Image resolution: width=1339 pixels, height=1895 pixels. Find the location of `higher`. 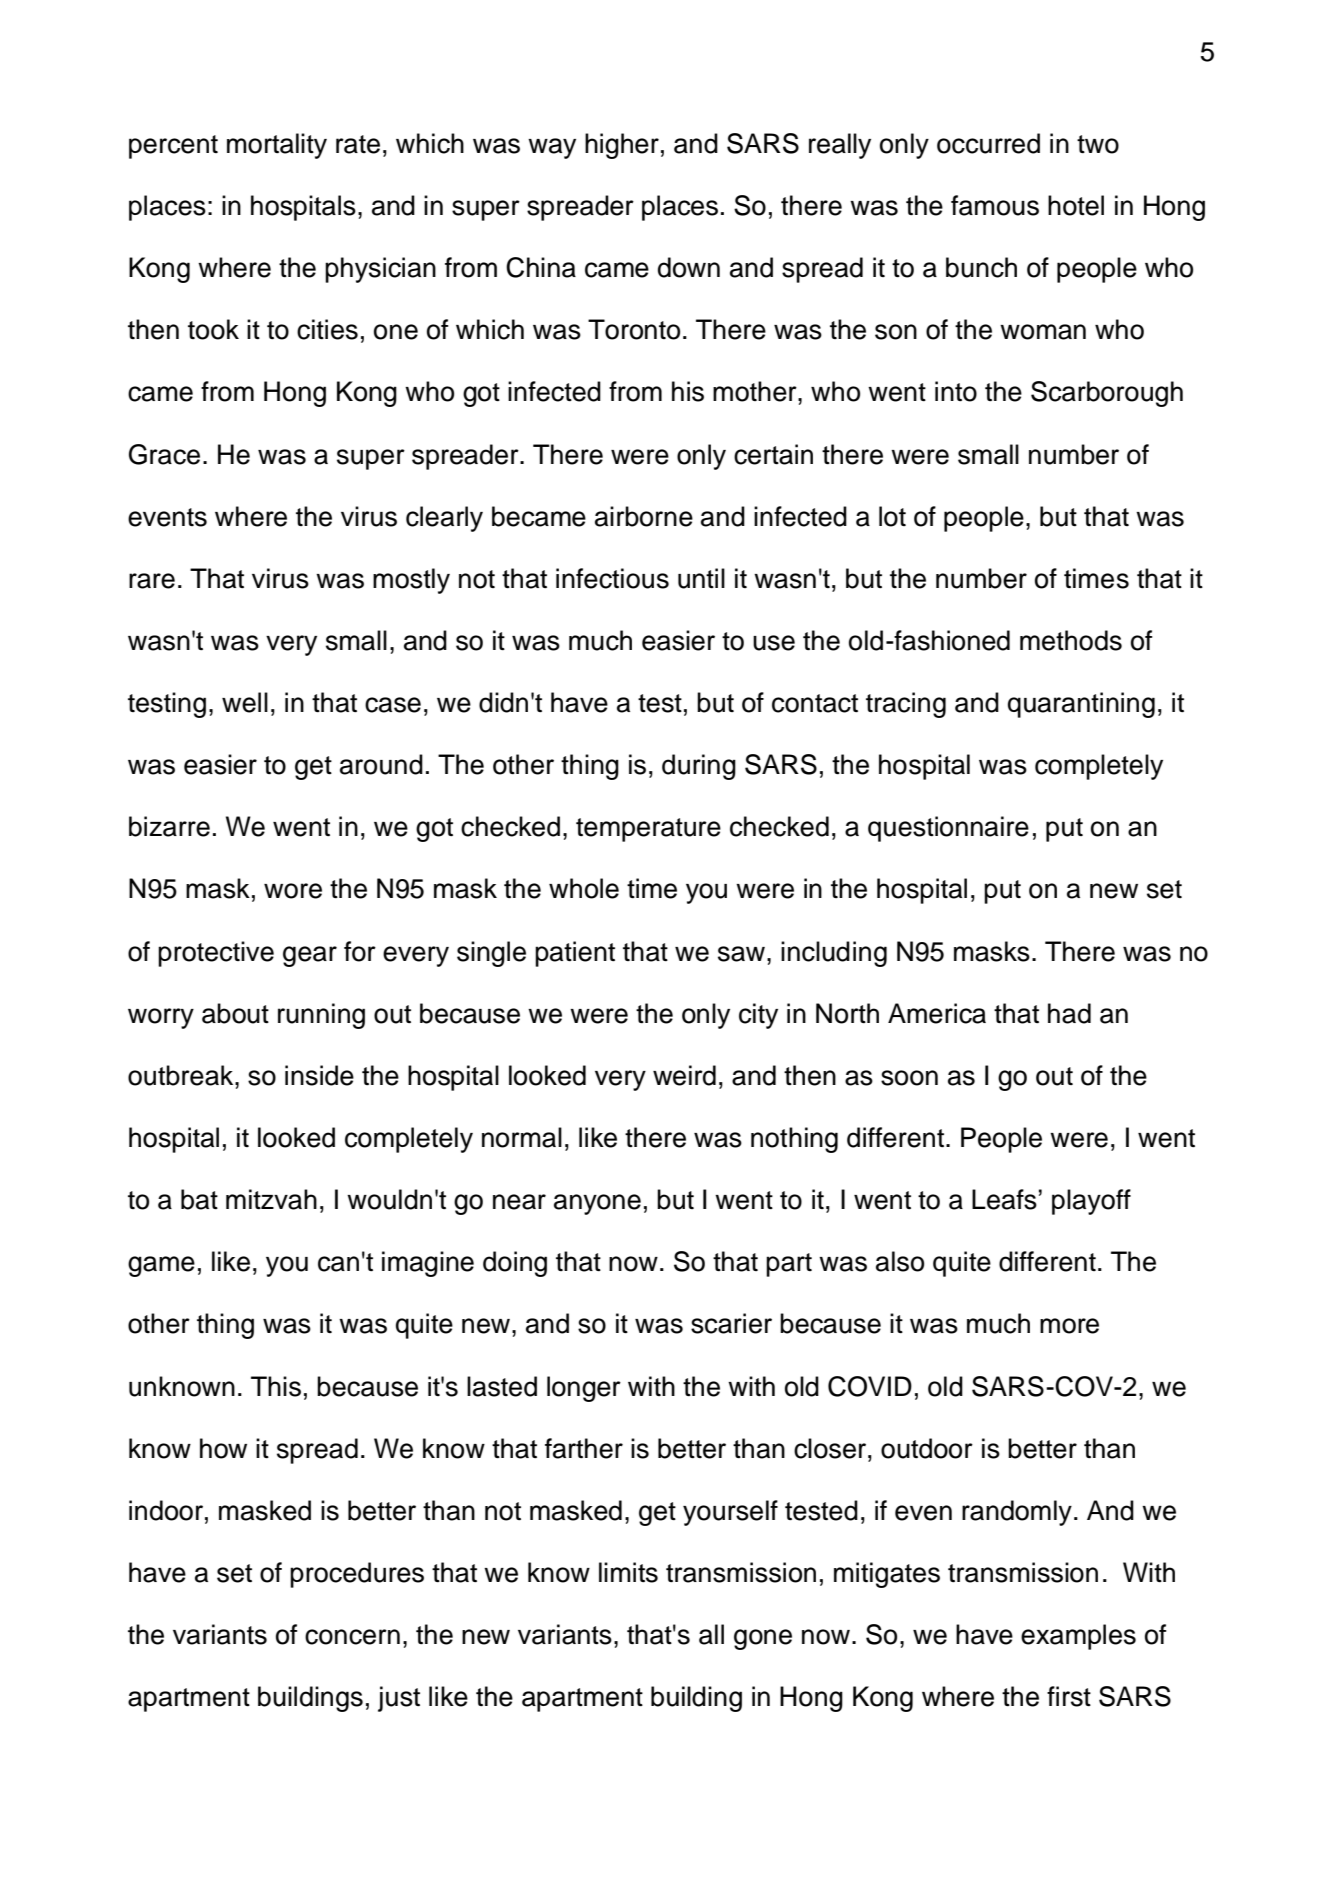

higher is located at coordinates (622, 146).
